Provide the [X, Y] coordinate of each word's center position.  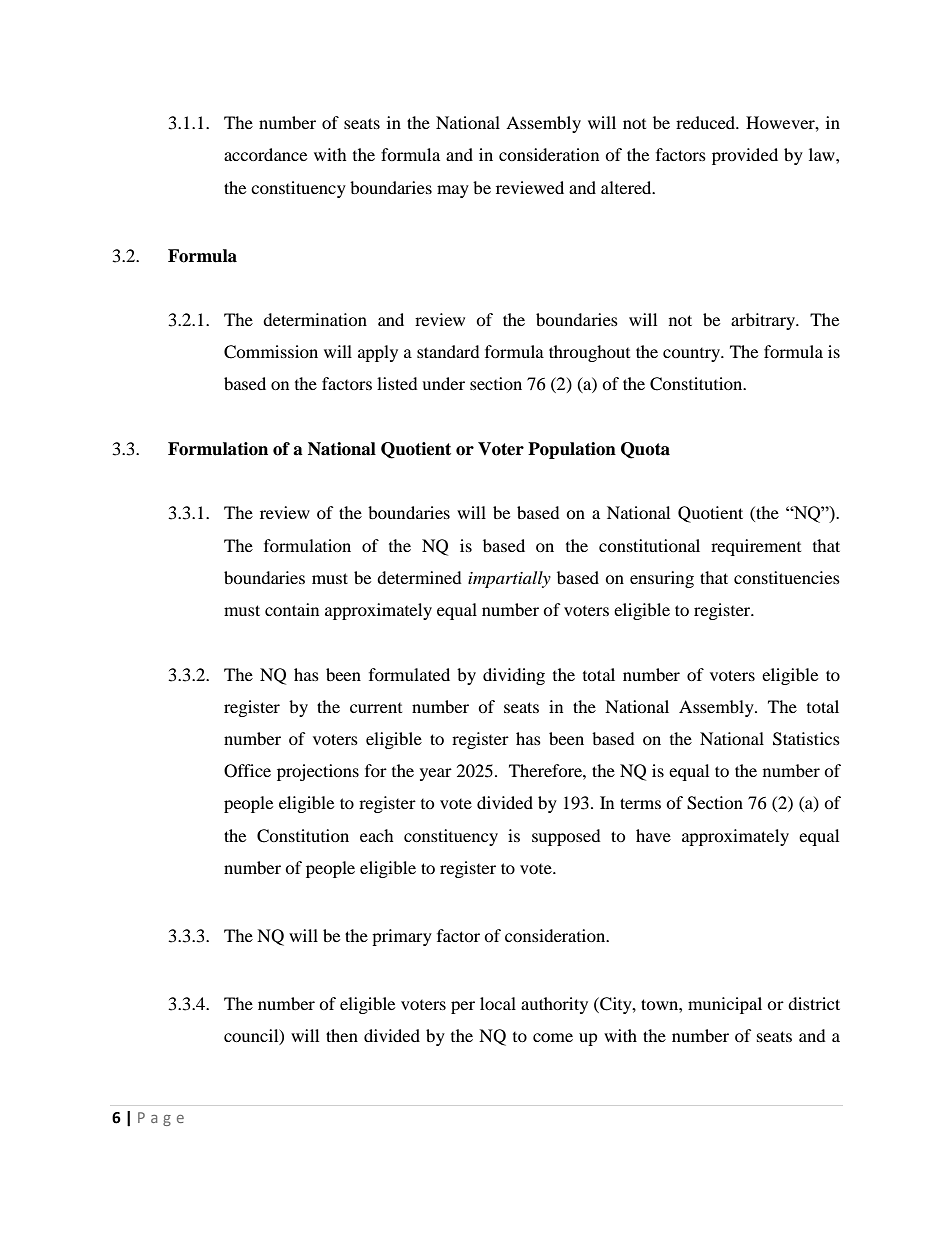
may [453, 191]
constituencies [787, 577]
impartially [509, 579]
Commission [271, 352]
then [342, 1035]
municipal [725, 1005]
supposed [566, 837]
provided [745, 156]
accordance [265, 154]
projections [318, 772]
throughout [589, 353]
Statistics [806, 739]
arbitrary [764, 321]
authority [554, 1005]
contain [292, 609]
